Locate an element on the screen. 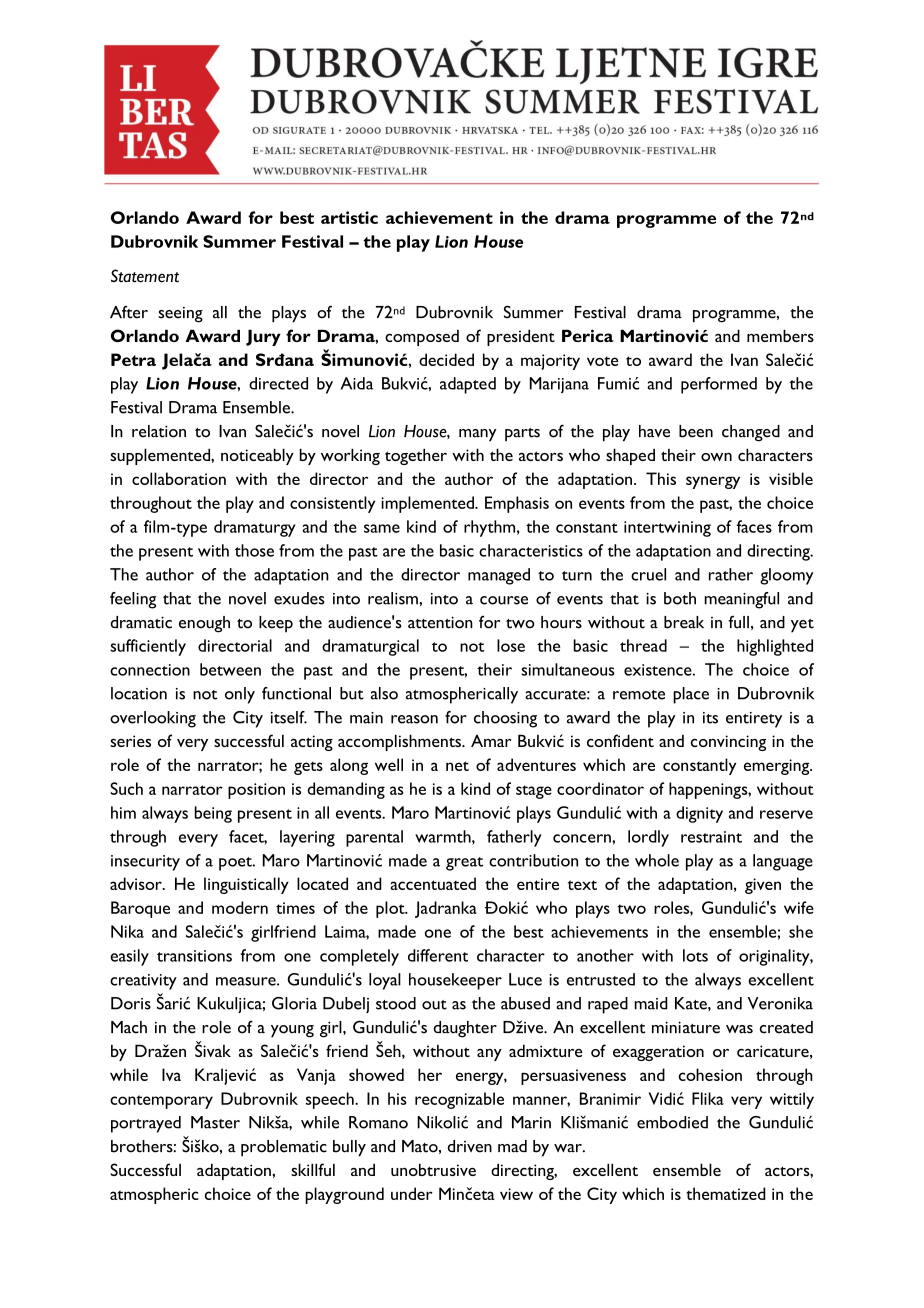 This screenshot has height=1308, width=924. rather is located at coordinates (731, 574).
